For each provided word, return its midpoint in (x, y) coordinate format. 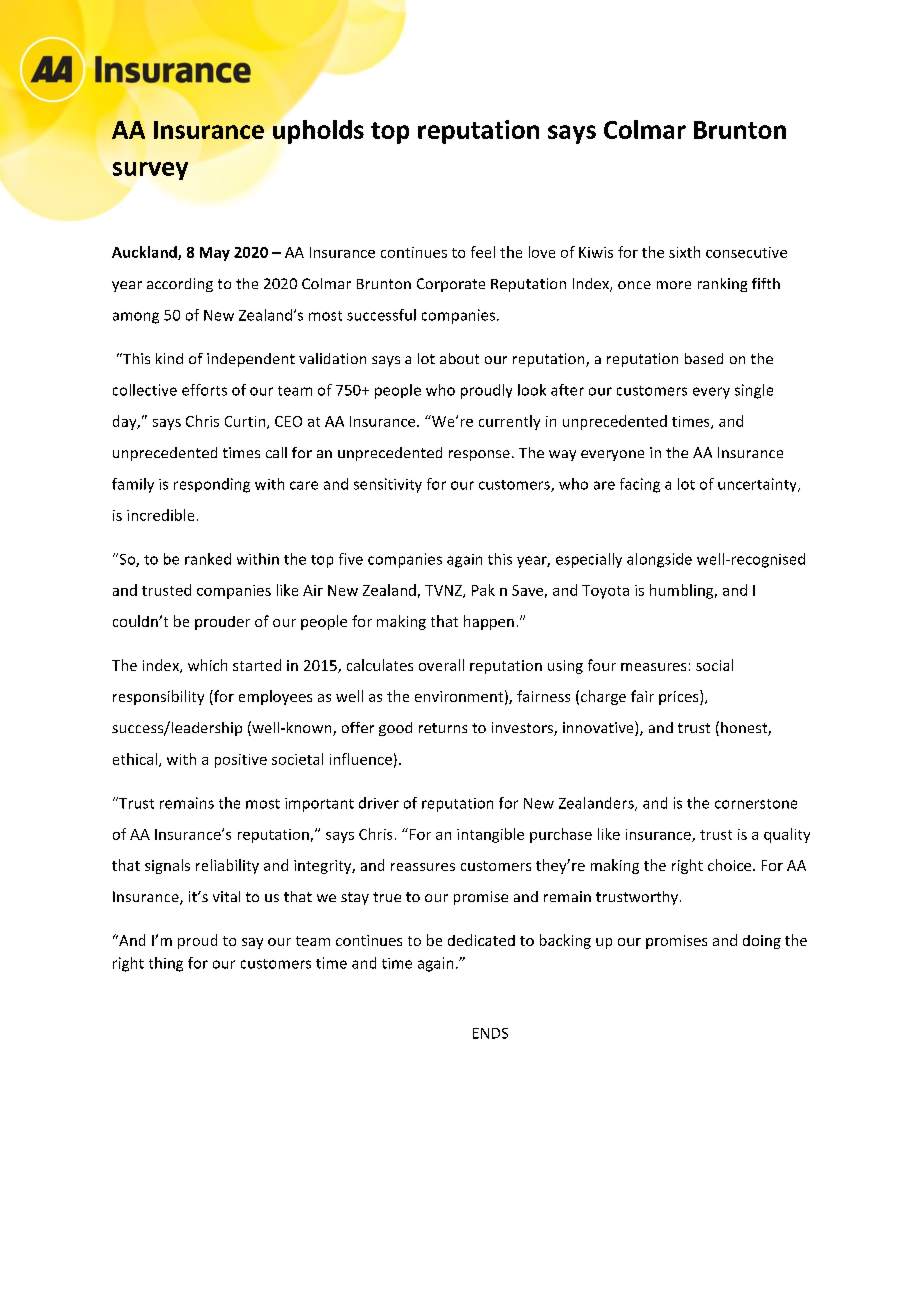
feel (483, 252)
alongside (659, 560)
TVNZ (444, 591)
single (754, 391)
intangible (490, 835)
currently (509, 422)
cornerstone (756, 804)
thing (166, 964)
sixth (684, 252)
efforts (204, 390)
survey (150, 171)
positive (241, 761)
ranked (208, 559)
